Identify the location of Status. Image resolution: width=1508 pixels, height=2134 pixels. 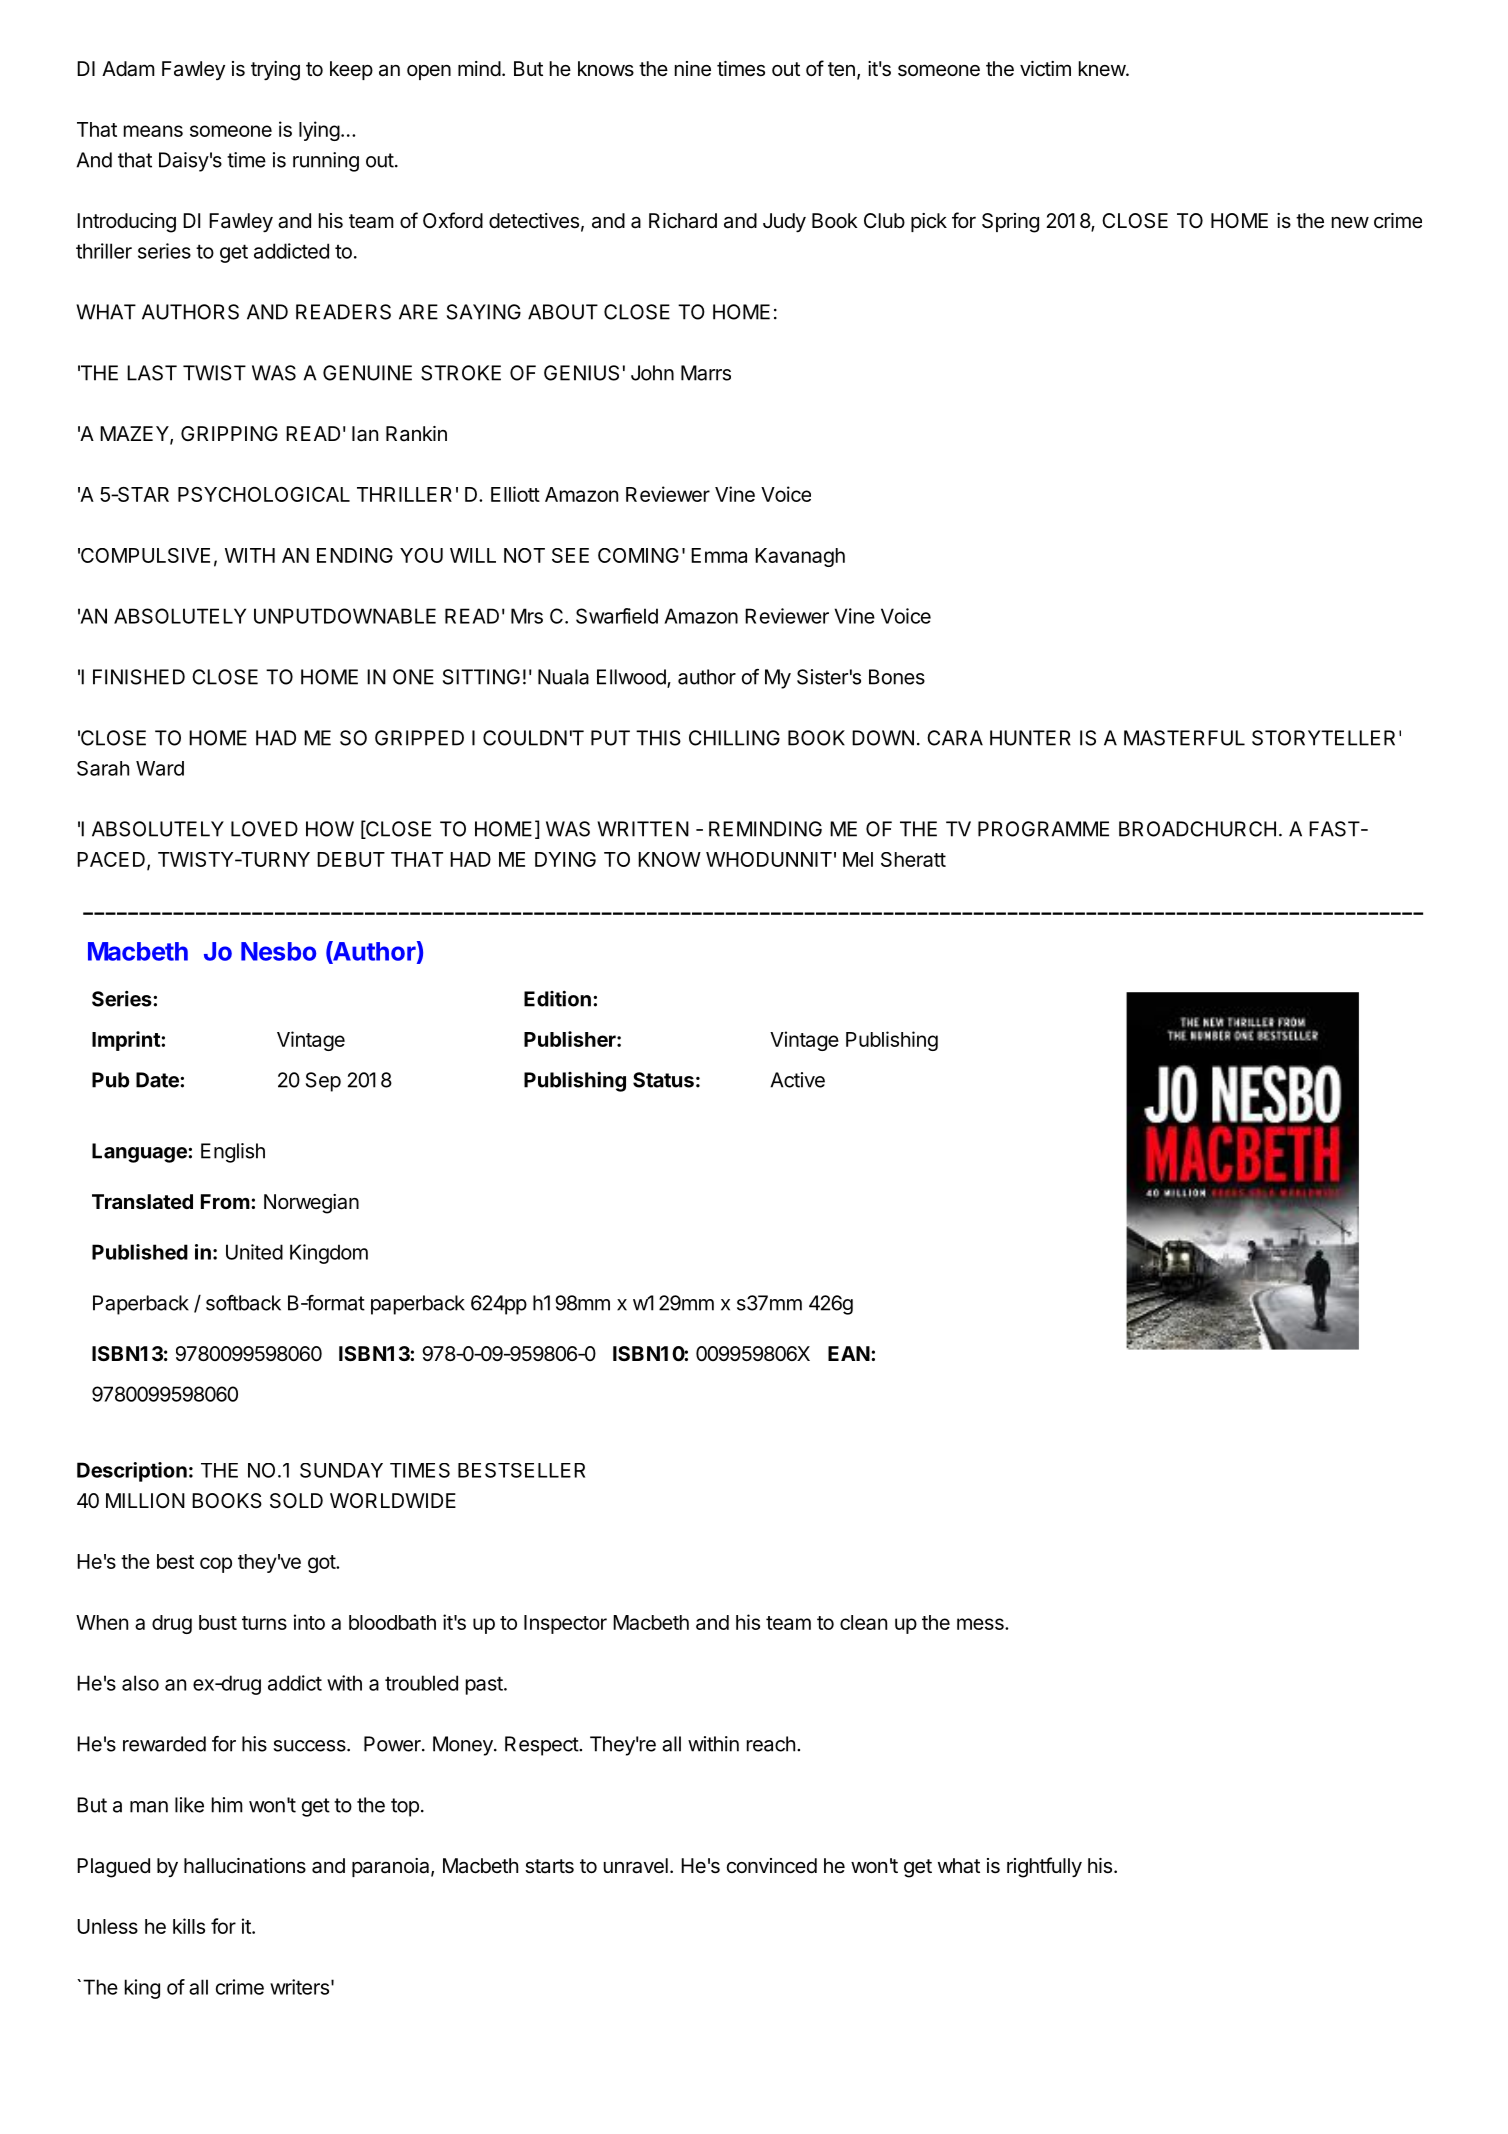
(663, 1080).
